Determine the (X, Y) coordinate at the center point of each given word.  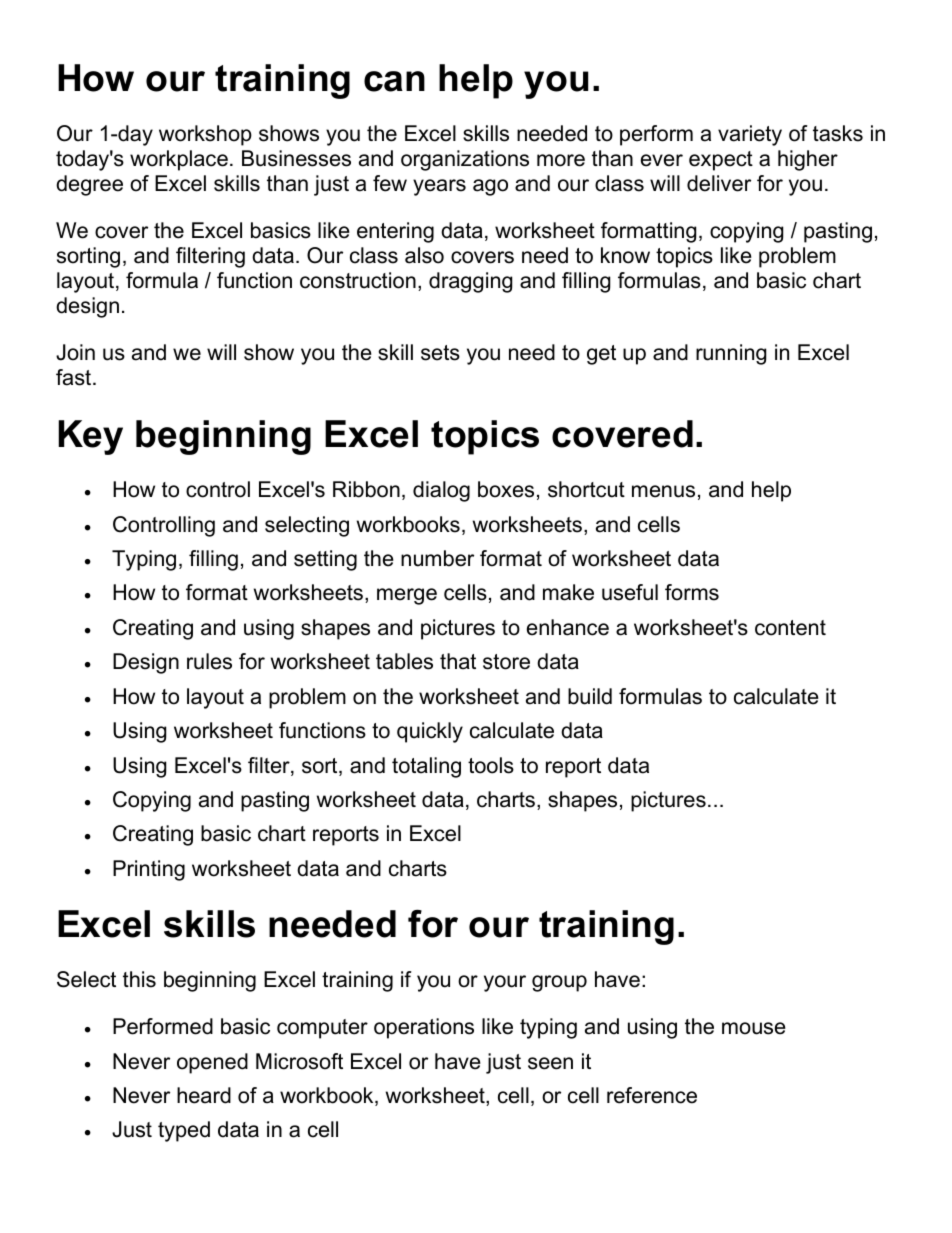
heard (204, 1095)
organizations (465, 160)
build (590, 696)
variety (750, 135)
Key (90, 437)
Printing (149, 870)
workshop (205, 135)
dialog (441, 491)
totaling (426, 767)
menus (663, 491)
